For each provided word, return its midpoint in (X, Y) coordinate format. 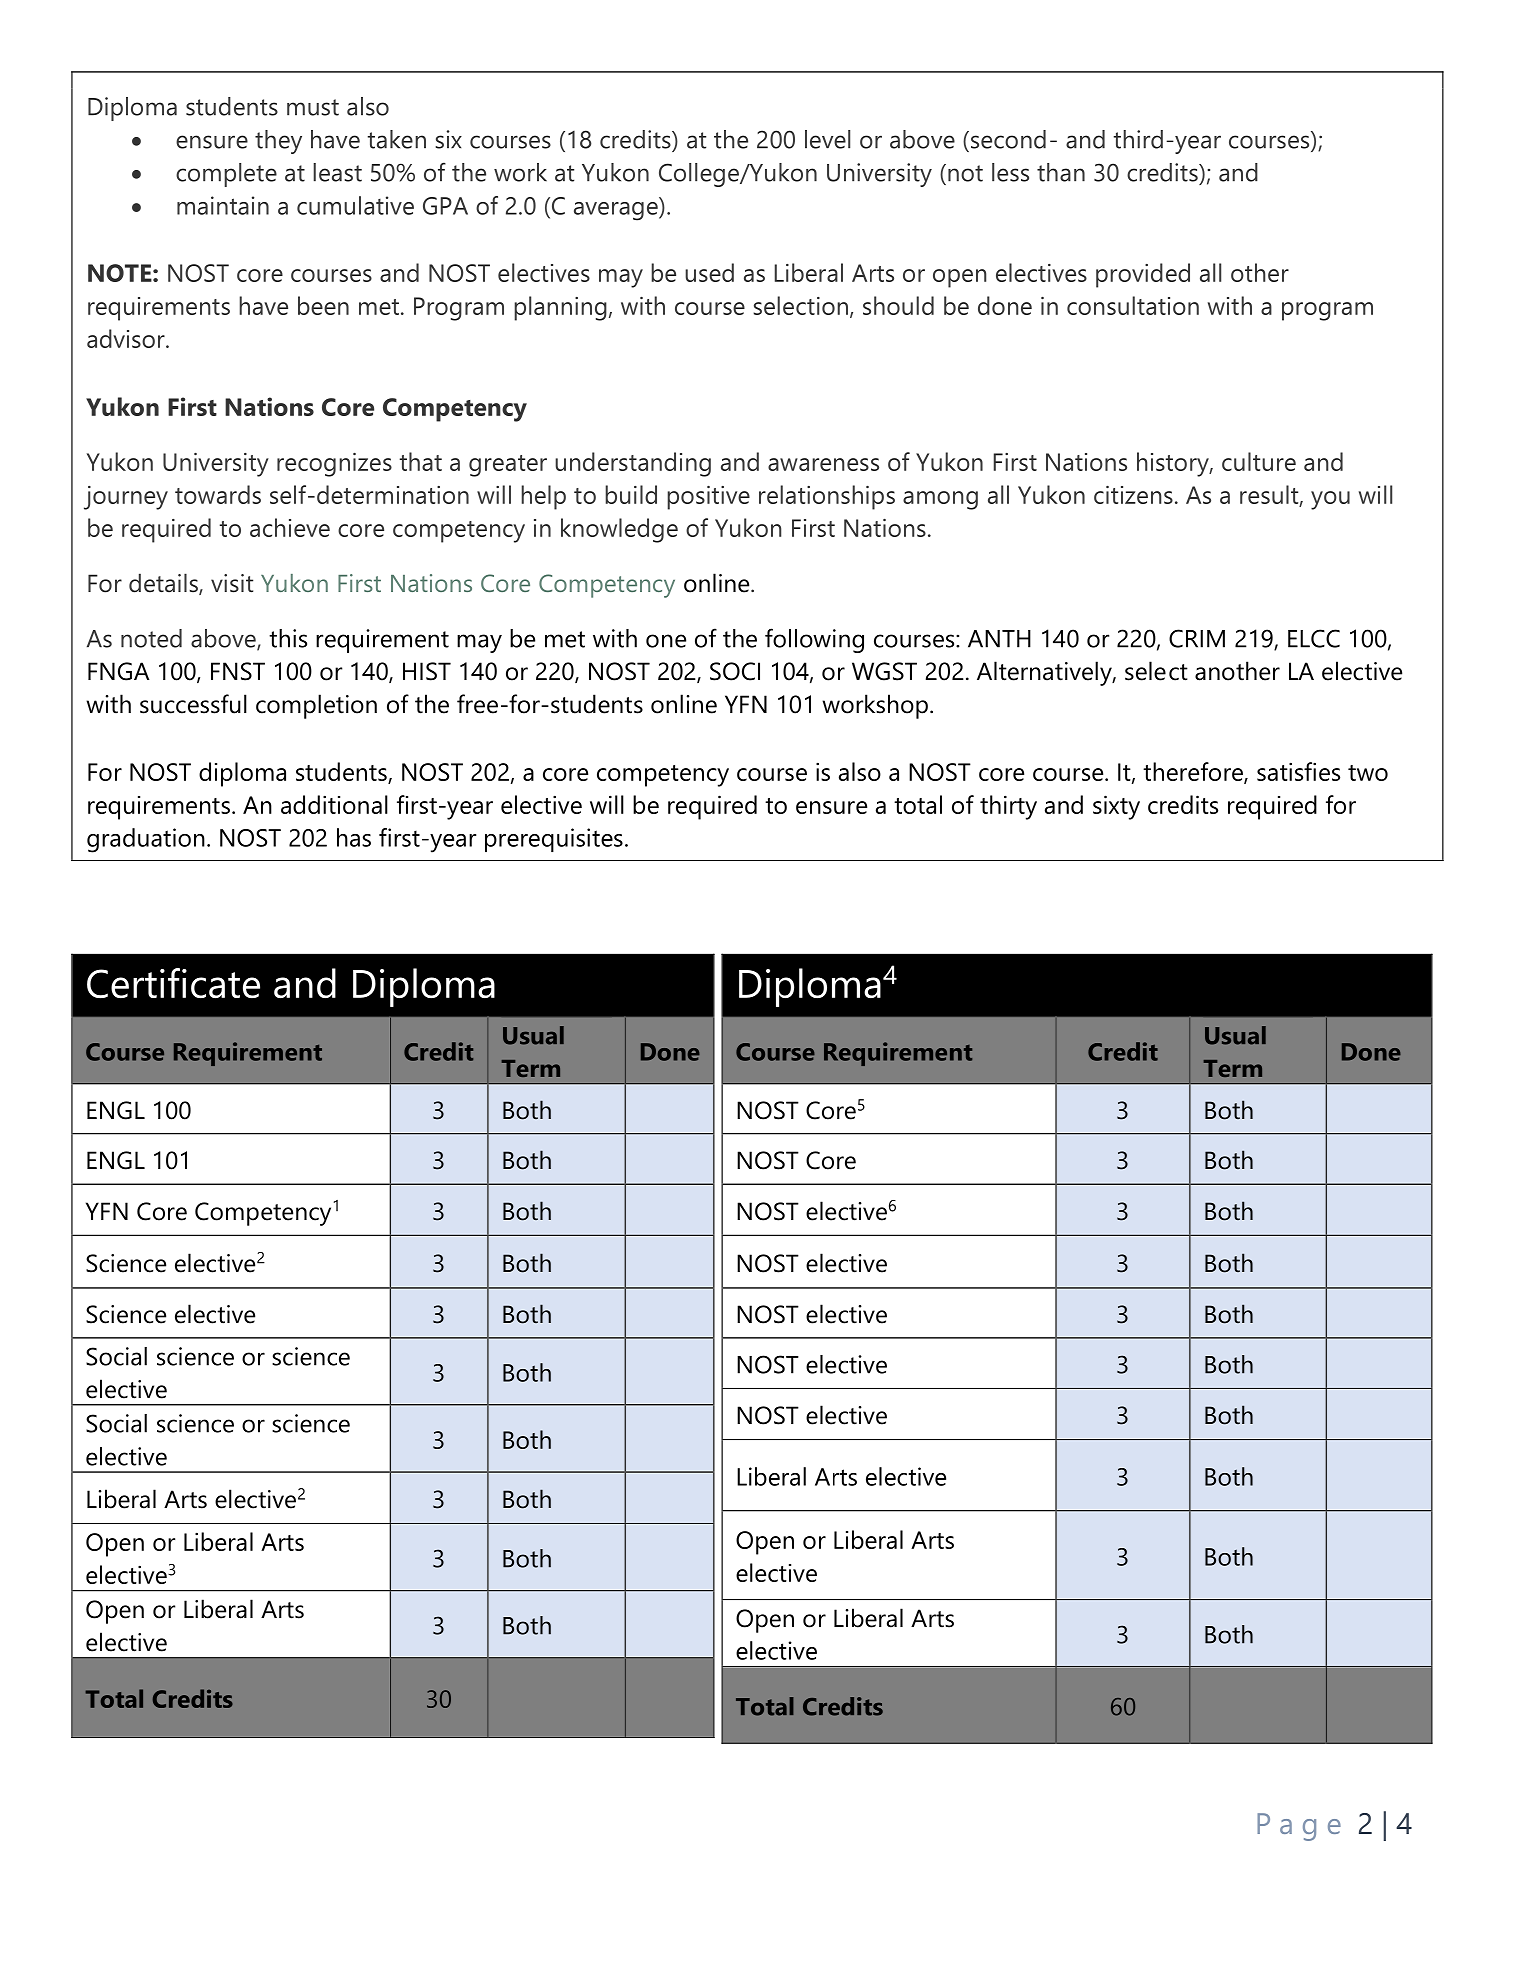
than (1061, 172)
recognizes (334, 465)
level (827, 139)
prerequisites (554, 840)
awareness (823, 464)
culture (1259, 461)
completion (316, 706)
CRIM (1197, 638)
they (278, 142)
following (814, 640)
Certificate (173, 983)
